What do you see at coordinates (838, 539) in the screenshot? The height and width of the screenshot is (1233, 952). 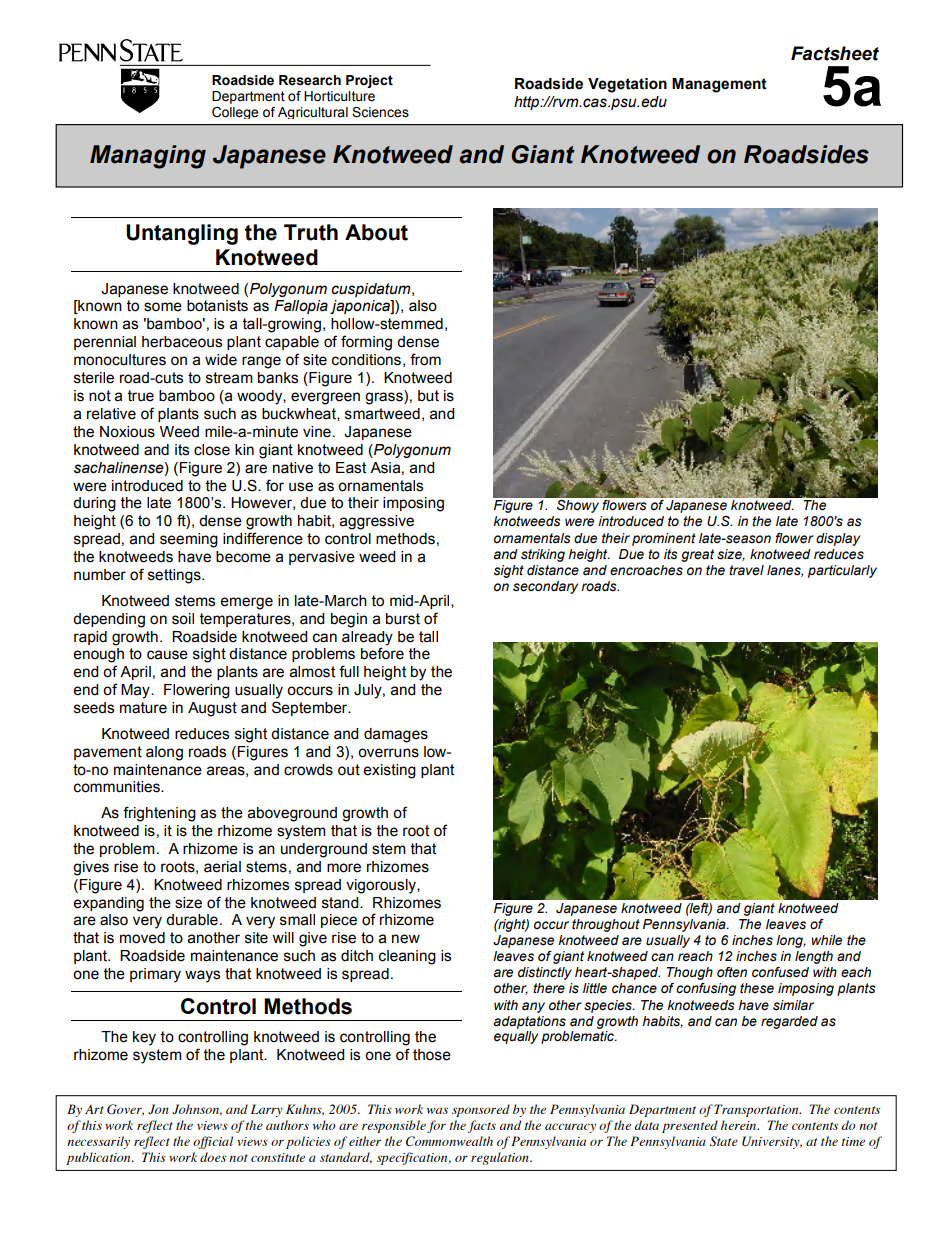 I see `display` at bounding box center [838, 539].
